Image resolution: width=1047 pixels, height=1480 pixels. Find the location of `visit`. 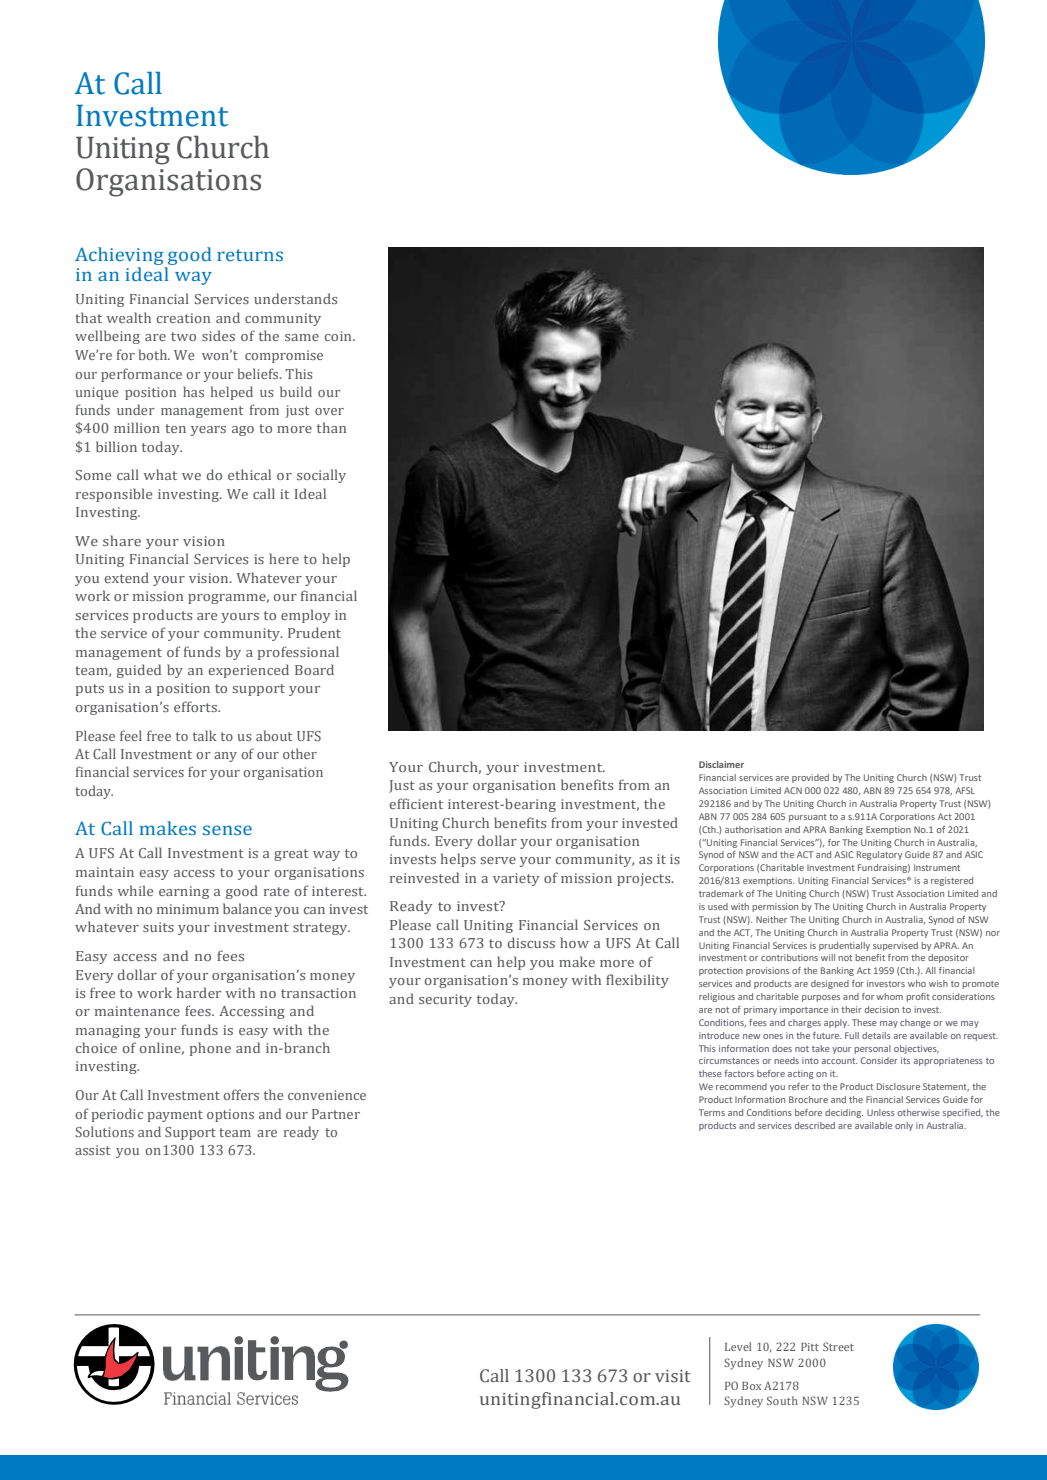

visit is located at coordinates (673, 1376).
